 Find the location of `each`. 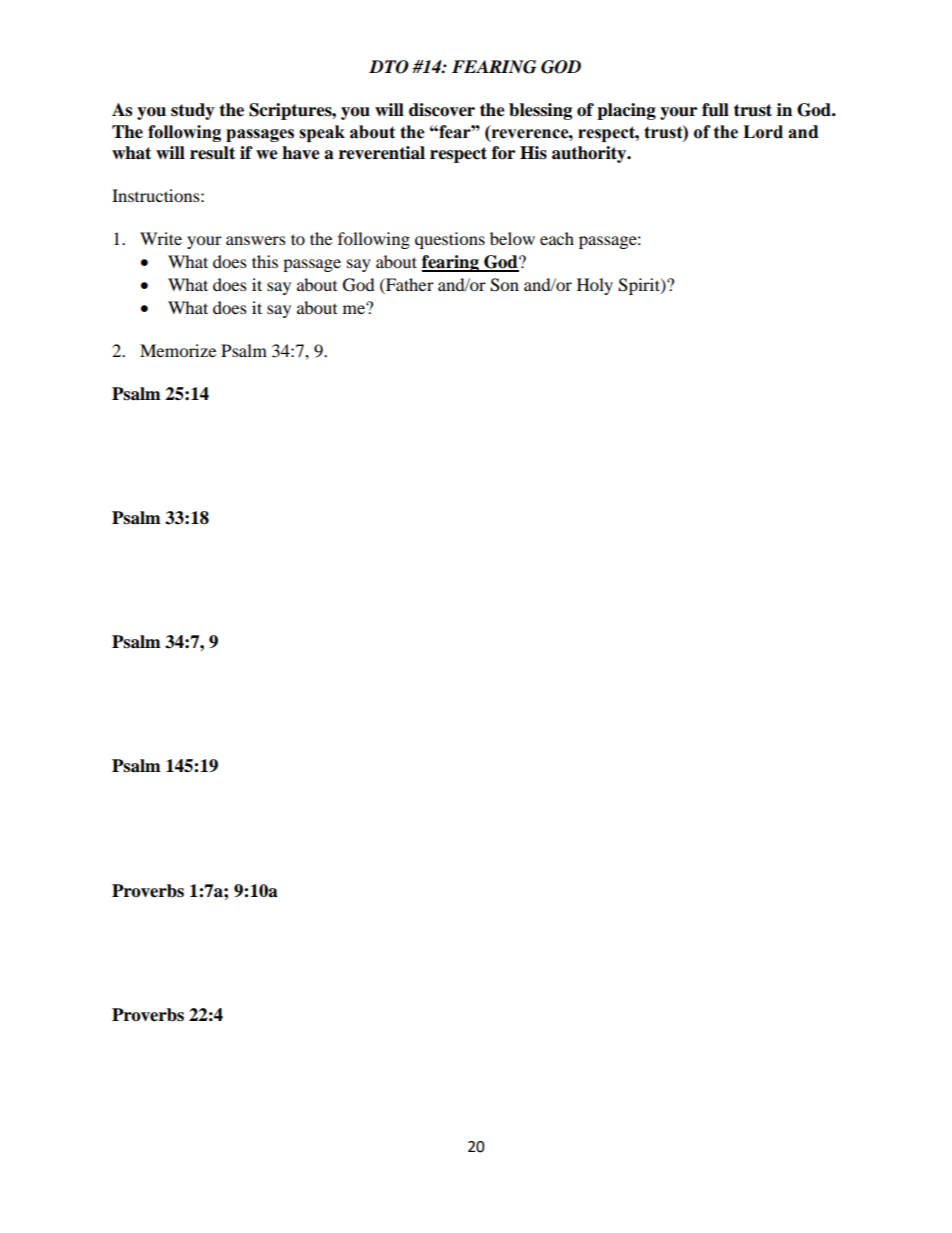

each is located at coordinates (557, 238).
